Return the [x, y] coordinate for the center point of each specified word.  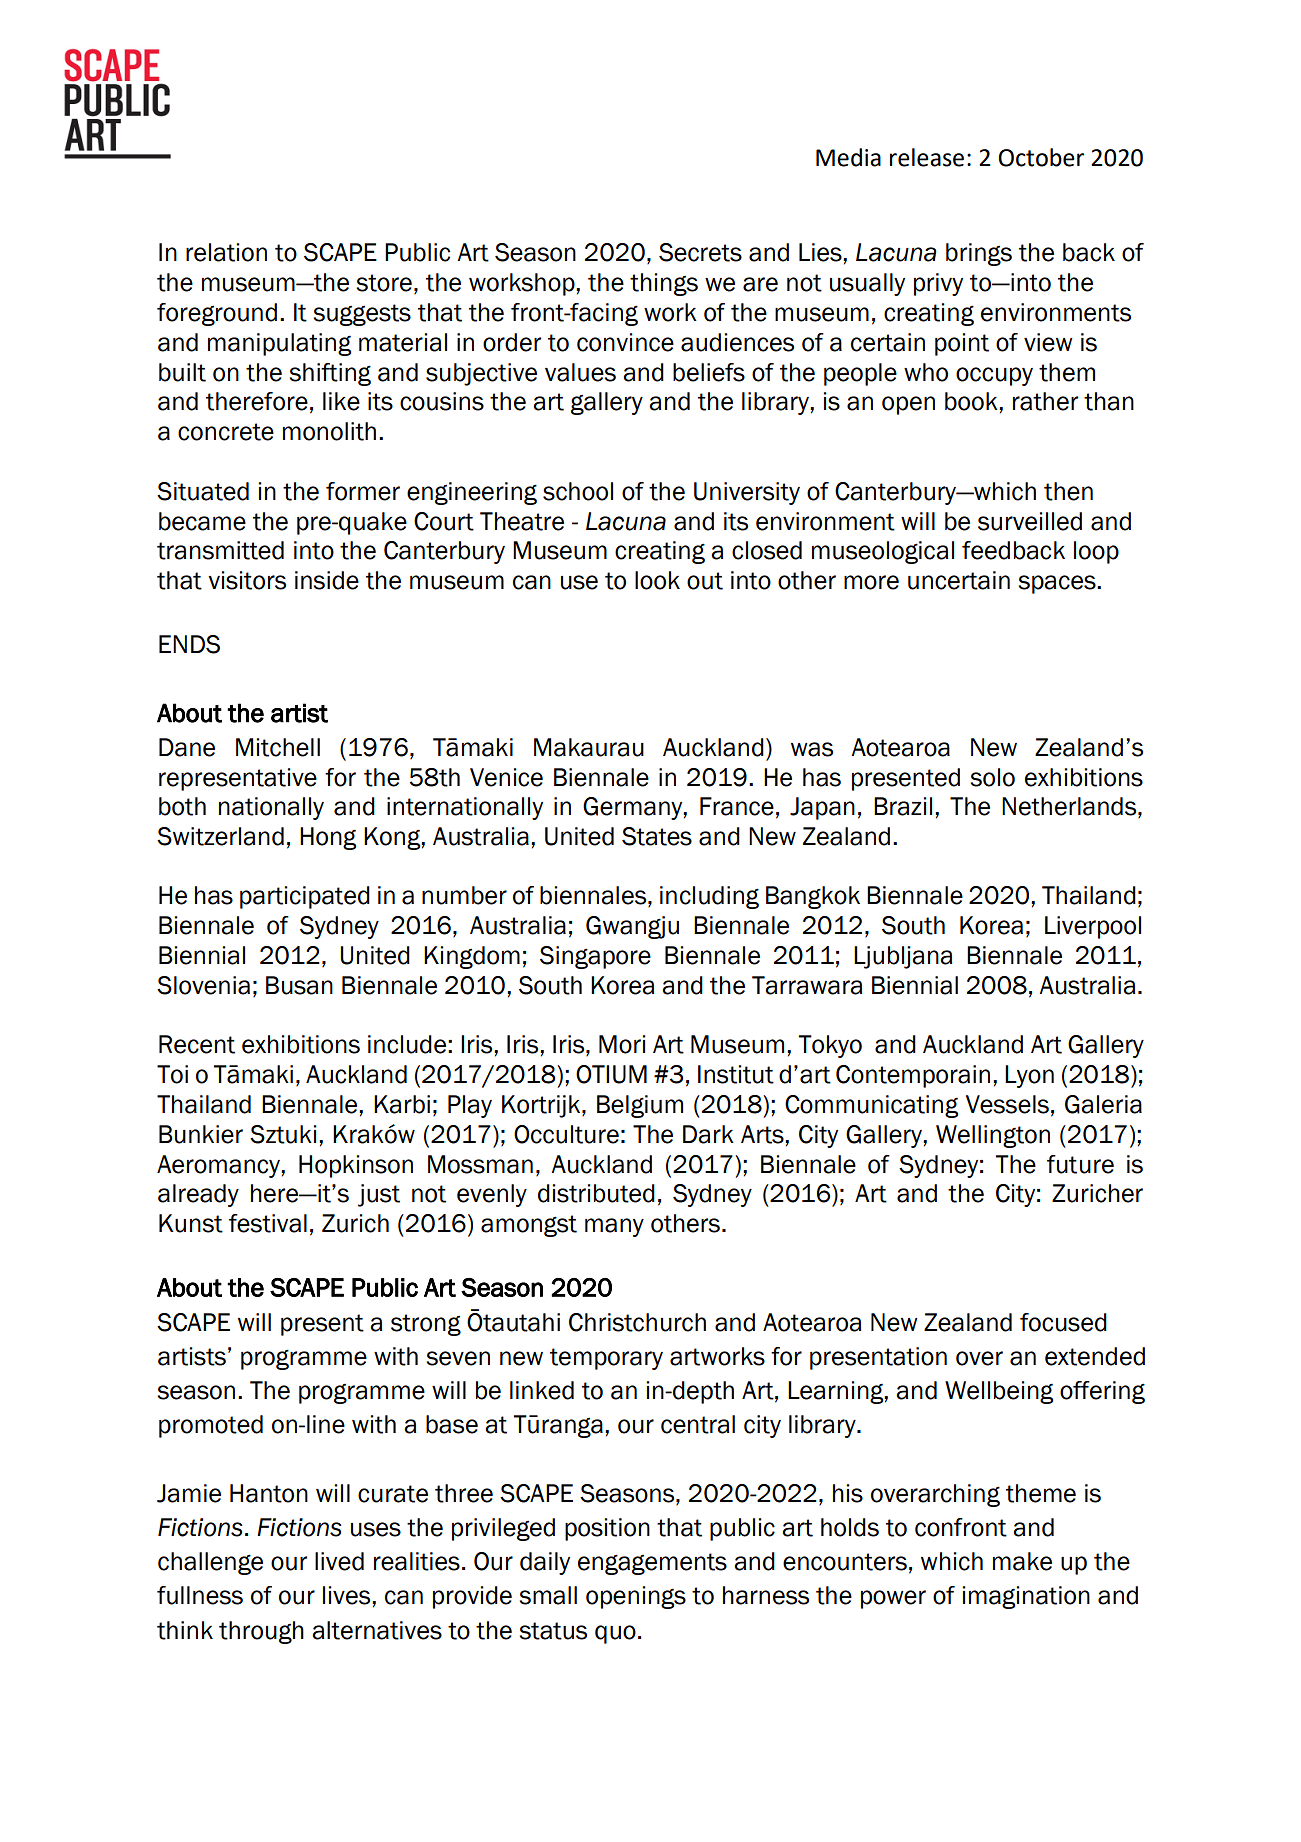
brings [979, 254]
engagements [652, 1564]
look [657, 580]
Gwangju [632, 927]
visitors [247, 580]
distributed [596, 1193]
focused [1063, 1322]
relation [226, 252]
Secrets [700, 252]
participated [305, 897]
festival [268, 1223]
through [261, 1632]
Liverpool [1093, 927]
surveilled [1030, 521]
